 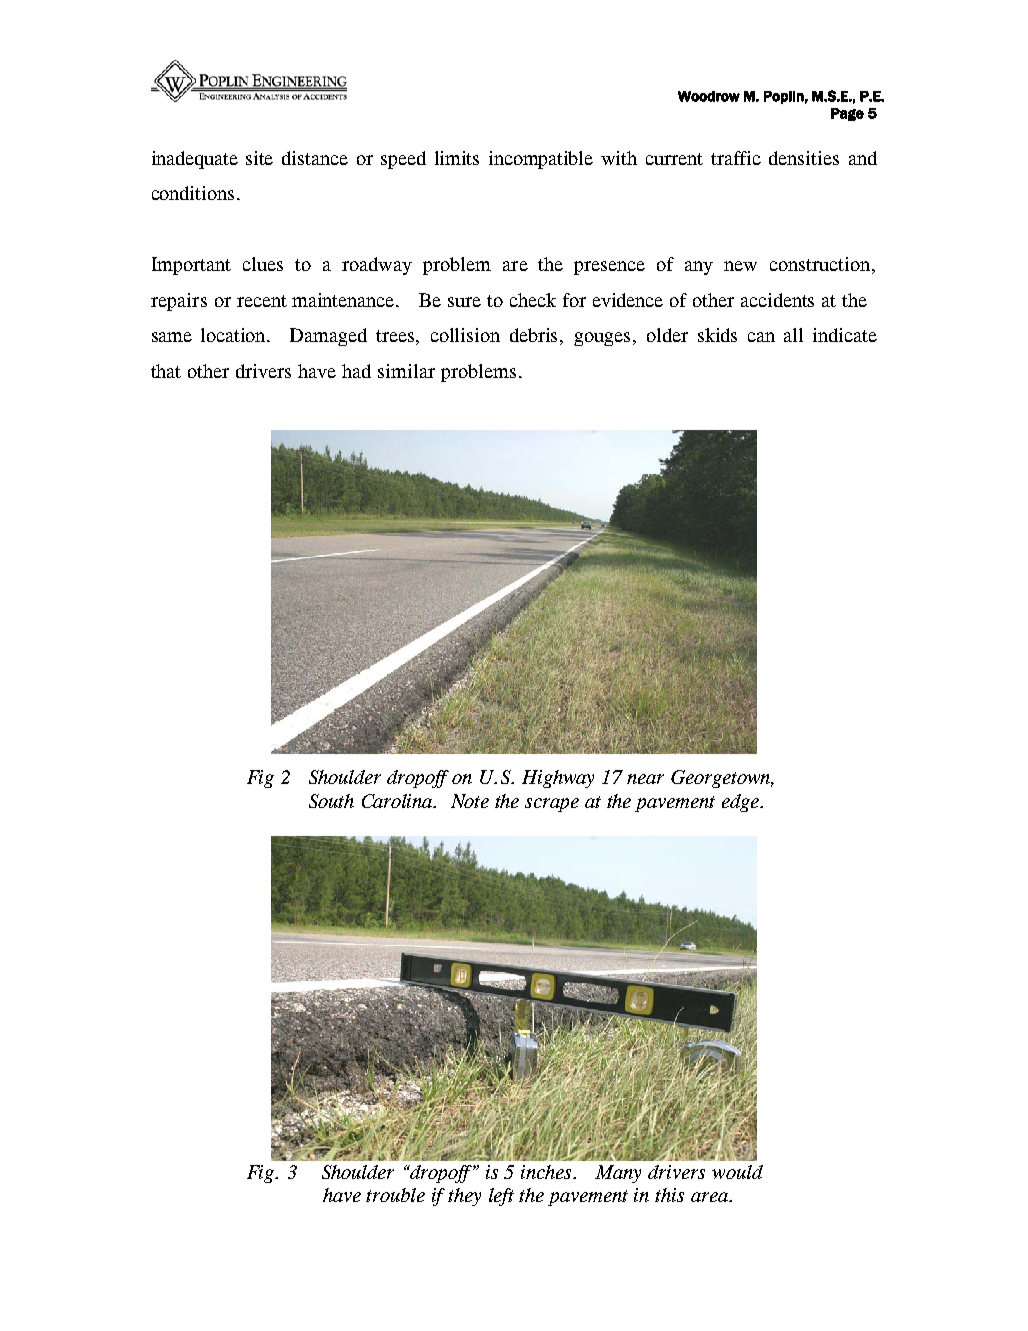 What do you see at coordinates (548, 1172) in the screenshot?
I see `inches` at bounding box center [548, 1172].
